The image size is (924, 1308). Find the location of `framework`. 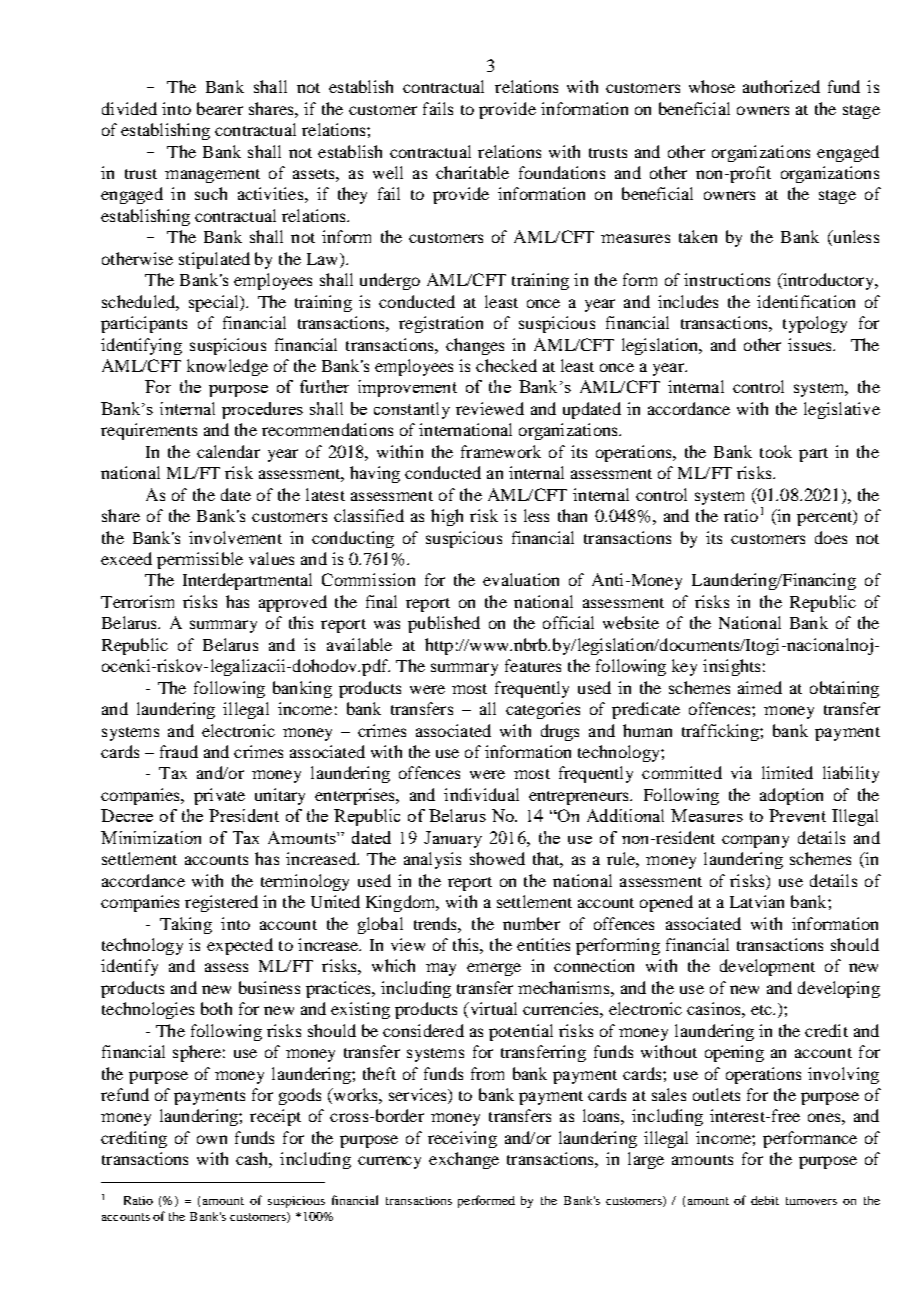

framework is located at coordinates (501, 451).
